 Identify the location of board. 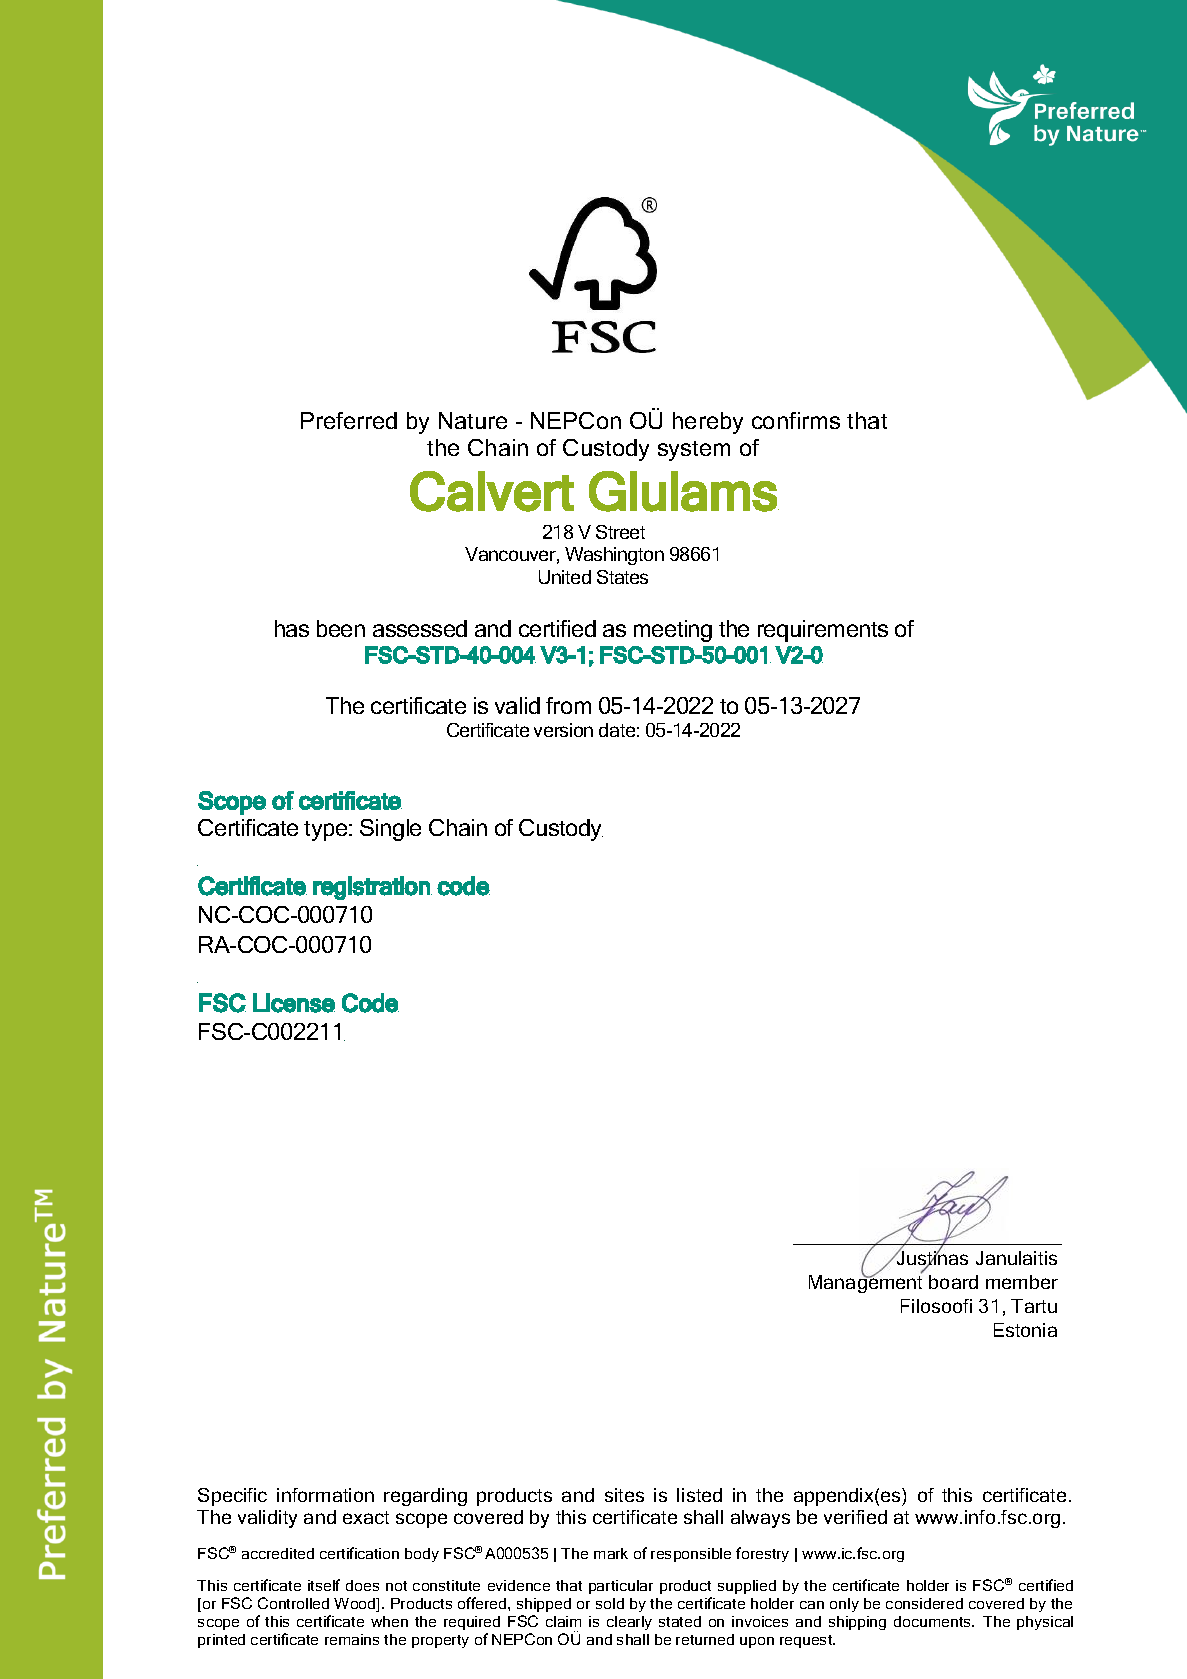
(953, 1282).
